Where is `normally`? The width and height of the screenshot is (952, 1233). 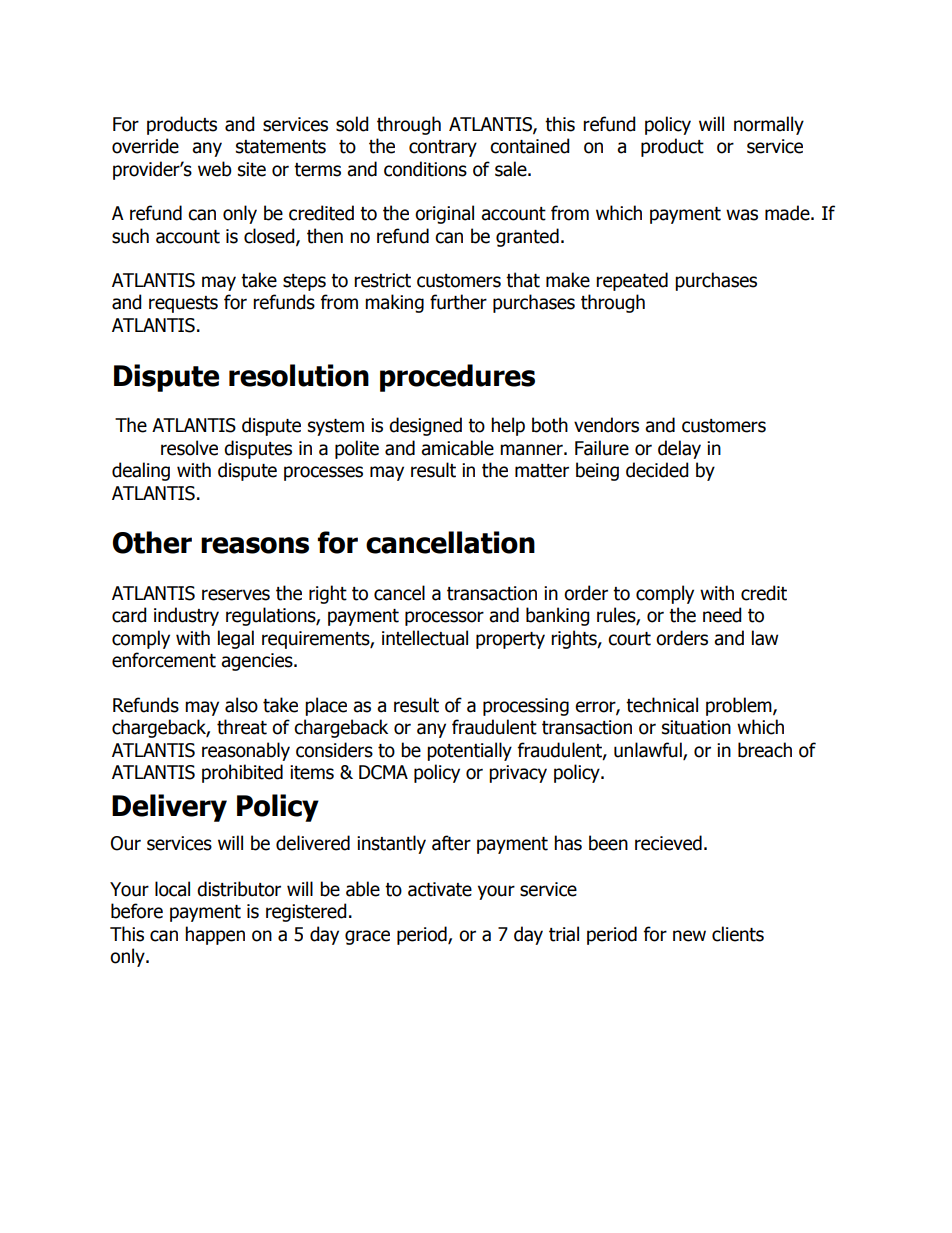 normally is located at coordinates (769, 125).
